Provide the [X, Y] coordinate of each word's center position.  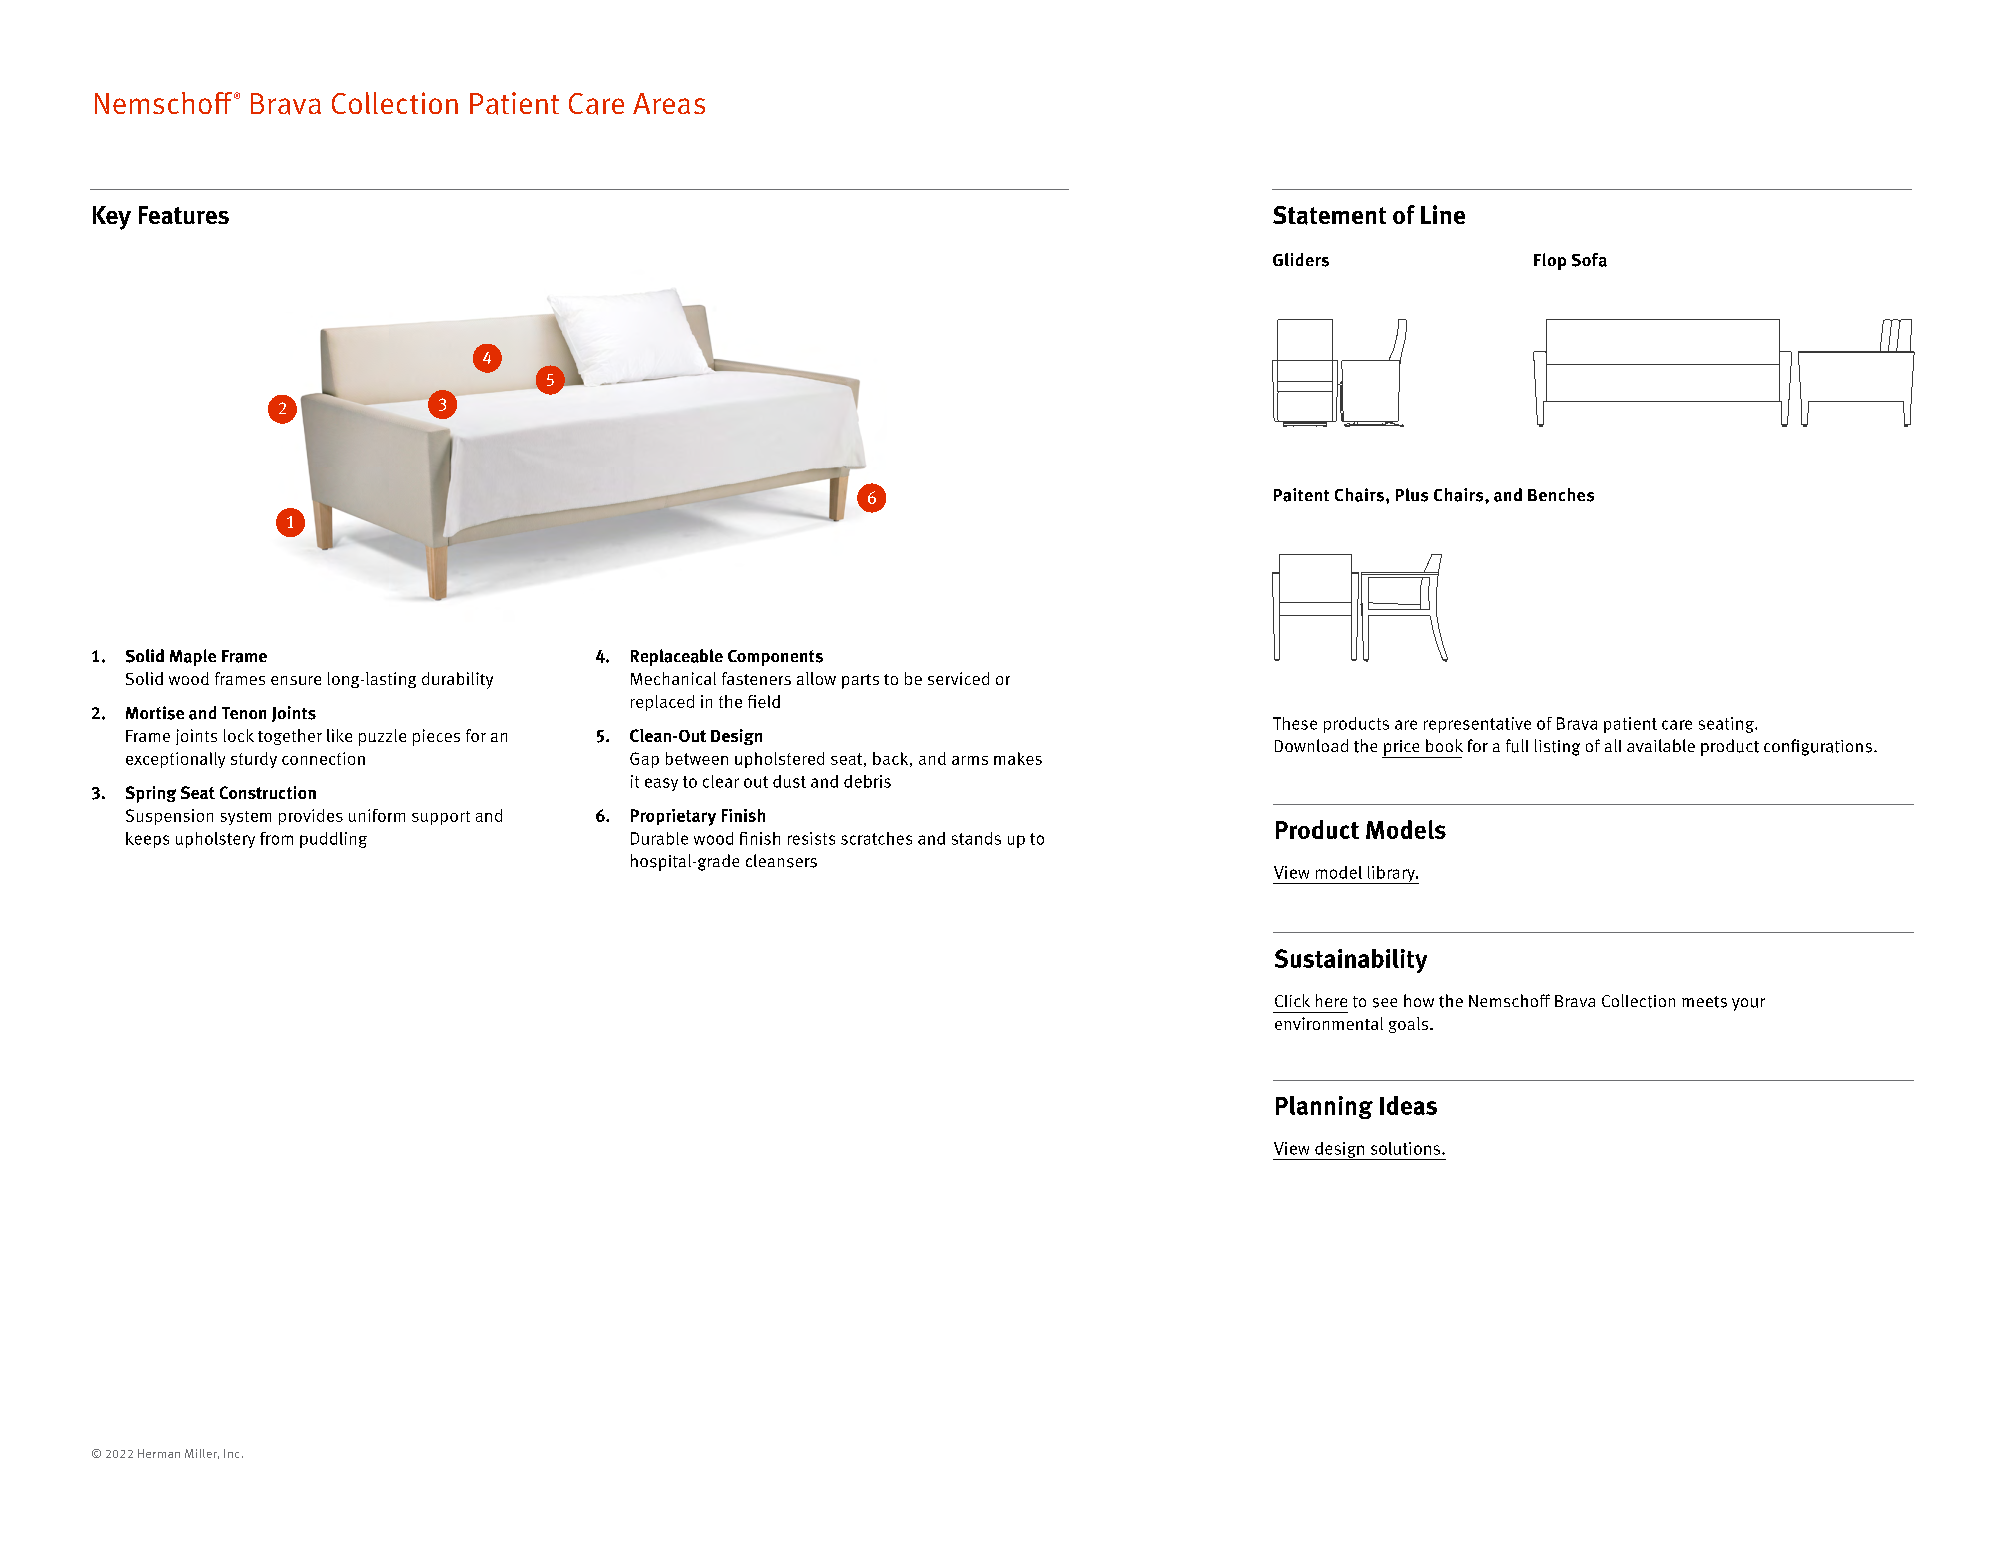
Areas [669, 103]
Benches [1561, 495]
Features [184, 215]
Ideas [1408, 1105]
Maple [193, 657]
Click [1292, 1000]
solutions [1407, 1148]
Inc [231, 1453]
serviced [958, 678]
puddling [333, 840]
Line [1443, 214]
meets [1704, 1002]
